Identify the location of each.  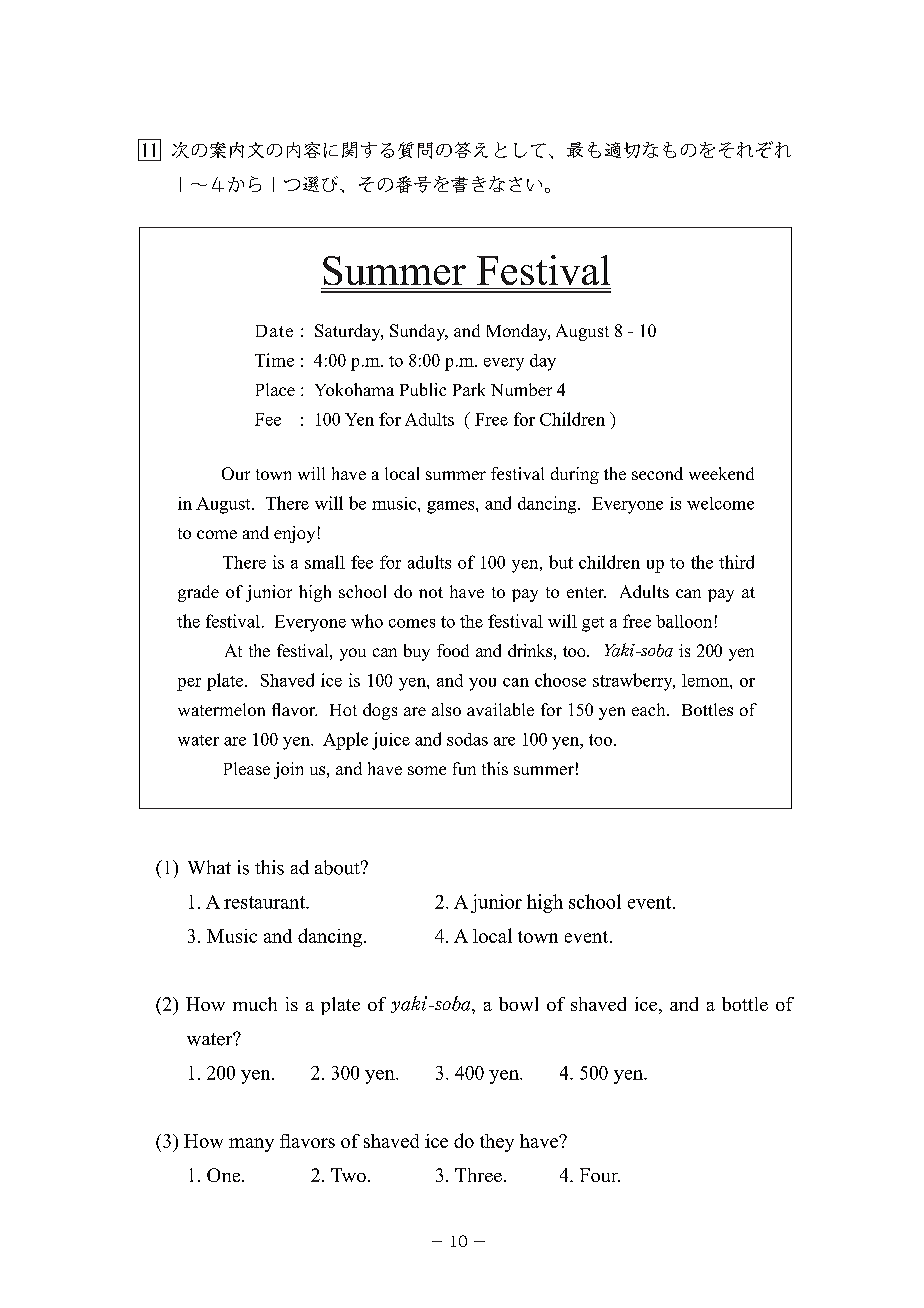
(650, 709).
